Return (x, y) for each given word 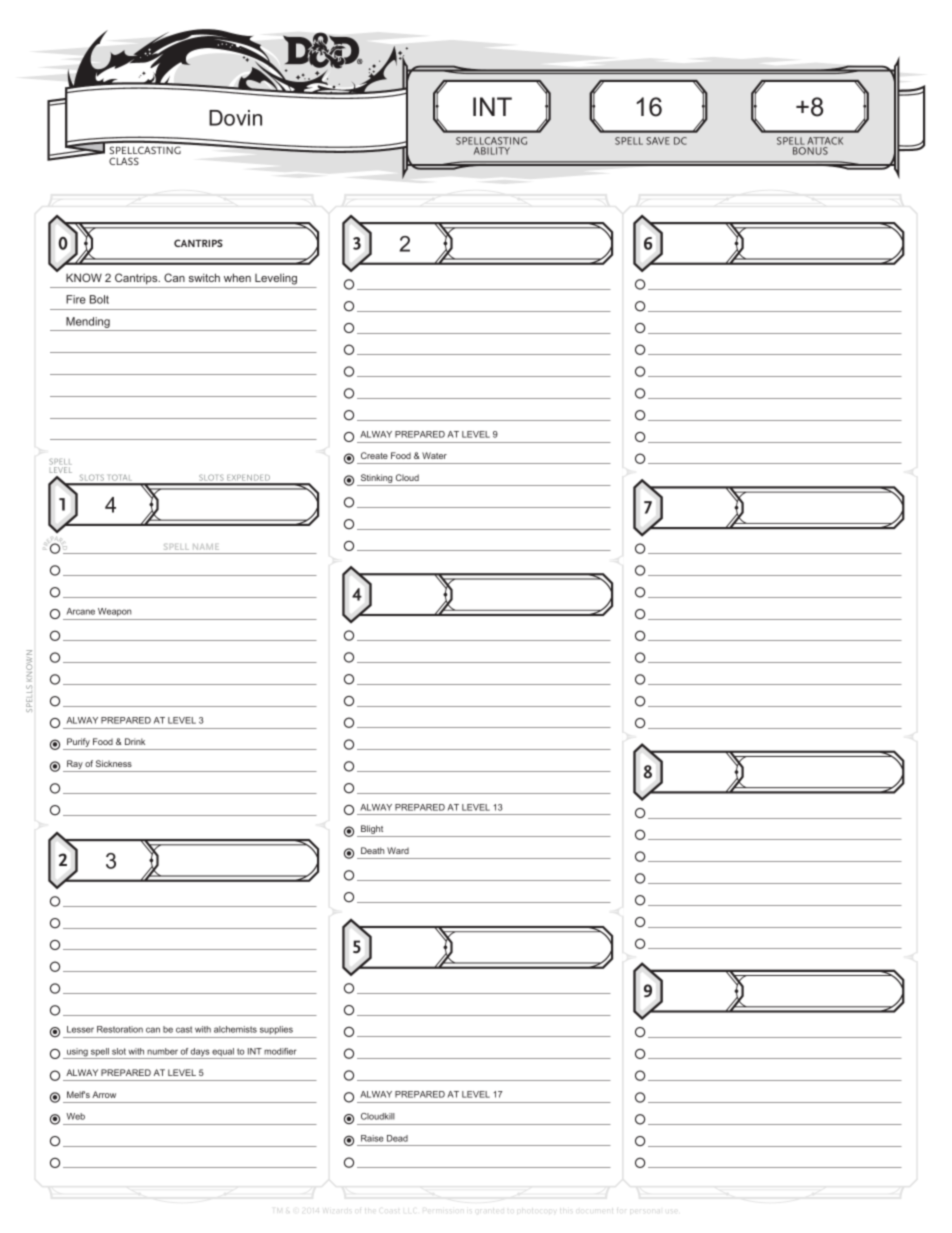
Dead (397, 1138)
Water (434, 455)
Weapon (114, 612)
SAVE (658, 141)
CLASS (124, 161)
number (162, 1051)
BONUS (810, 151)
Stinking (376, 480)
